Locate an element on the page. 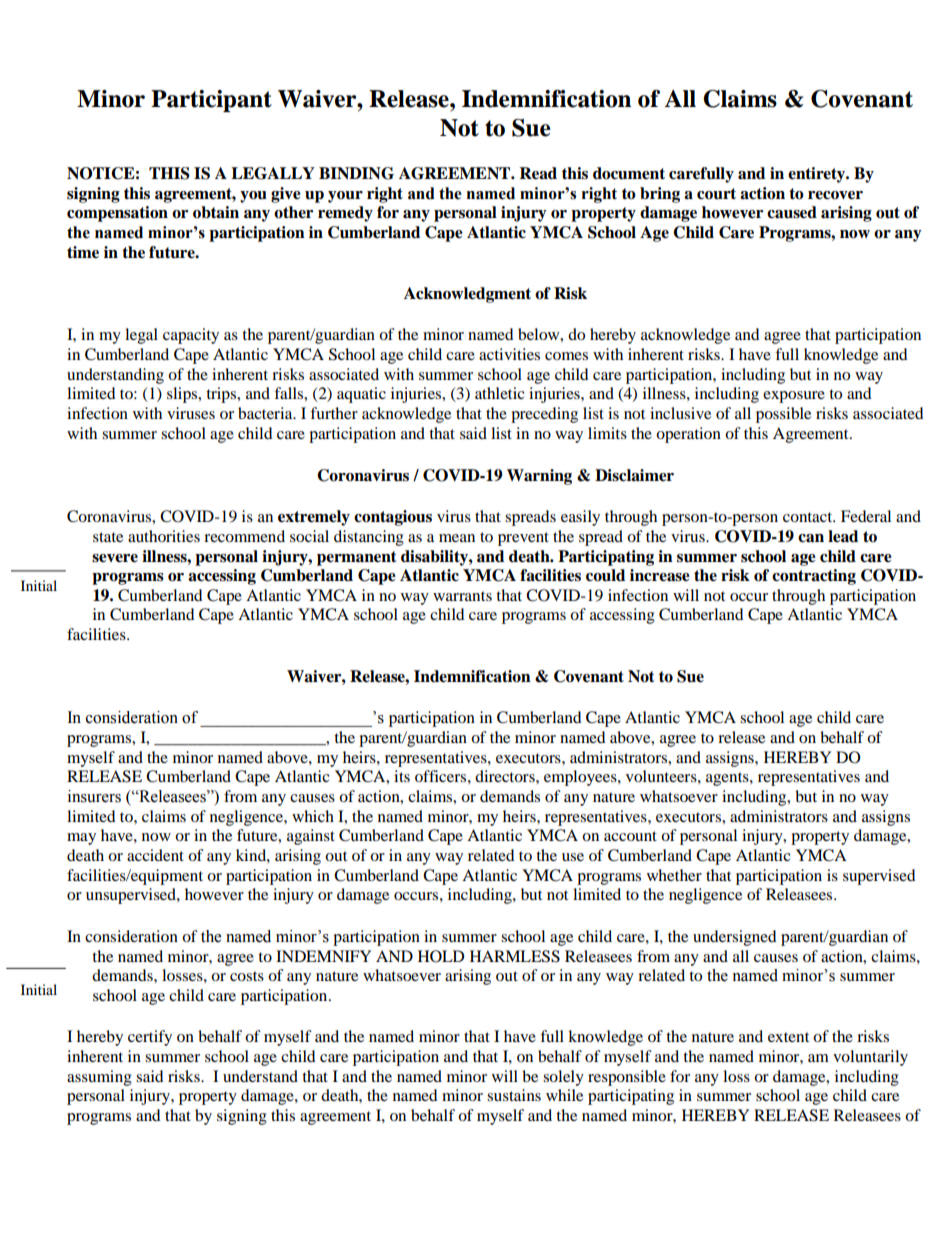  directors is located at coordinates (506, 776).
